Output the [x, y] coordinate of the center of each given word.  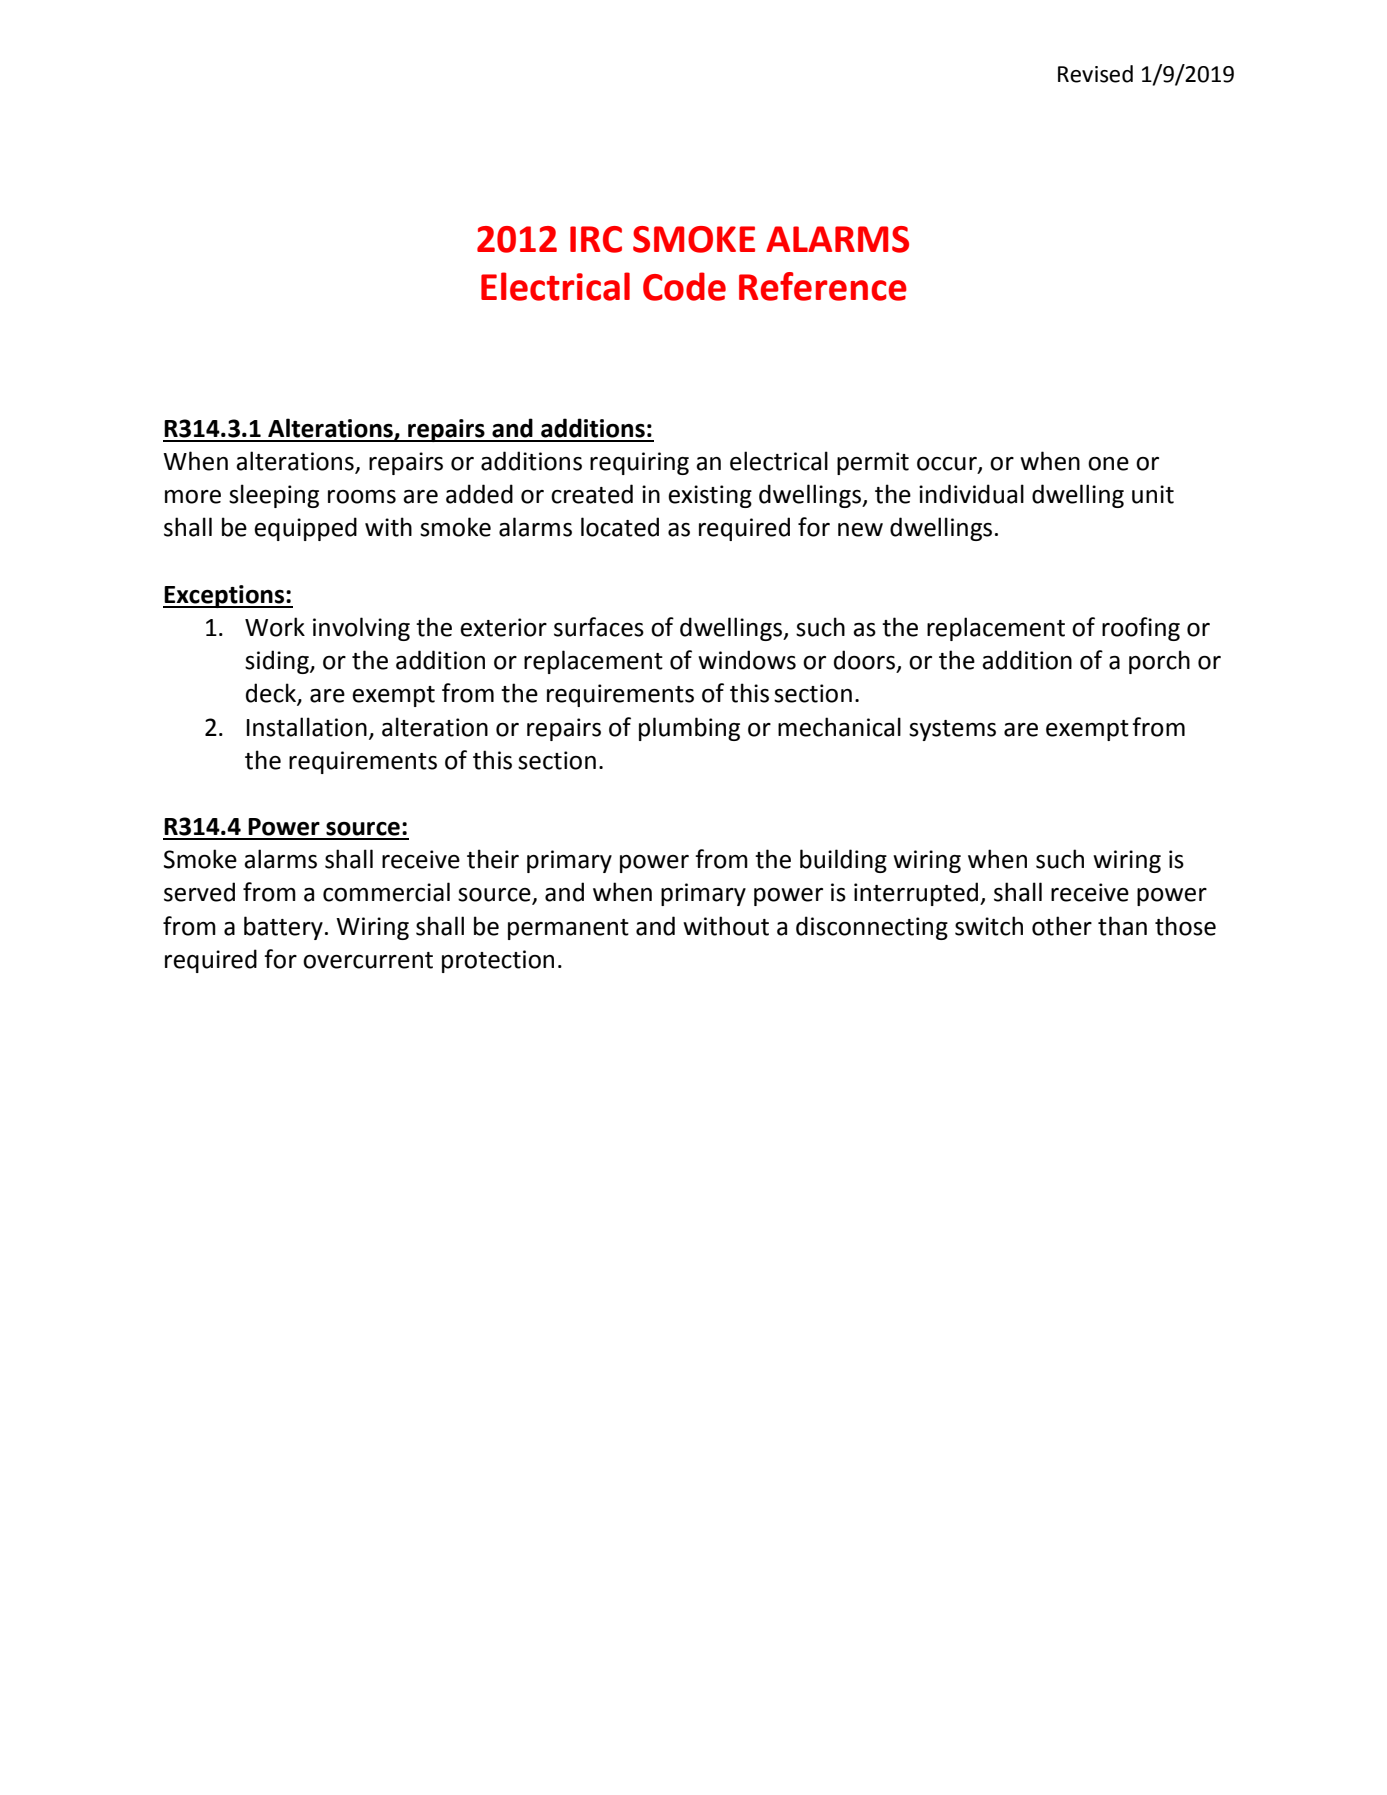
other [1062, 926]
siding [278, 662]
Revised [1095, 74]
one [1108, 464]
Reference [823, 286]
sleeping [274, 496]
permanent [568, 929]
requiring [639, 463]
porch [1159, 662]
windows [747, 660]
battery [283, 928]
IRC [596, 239]
